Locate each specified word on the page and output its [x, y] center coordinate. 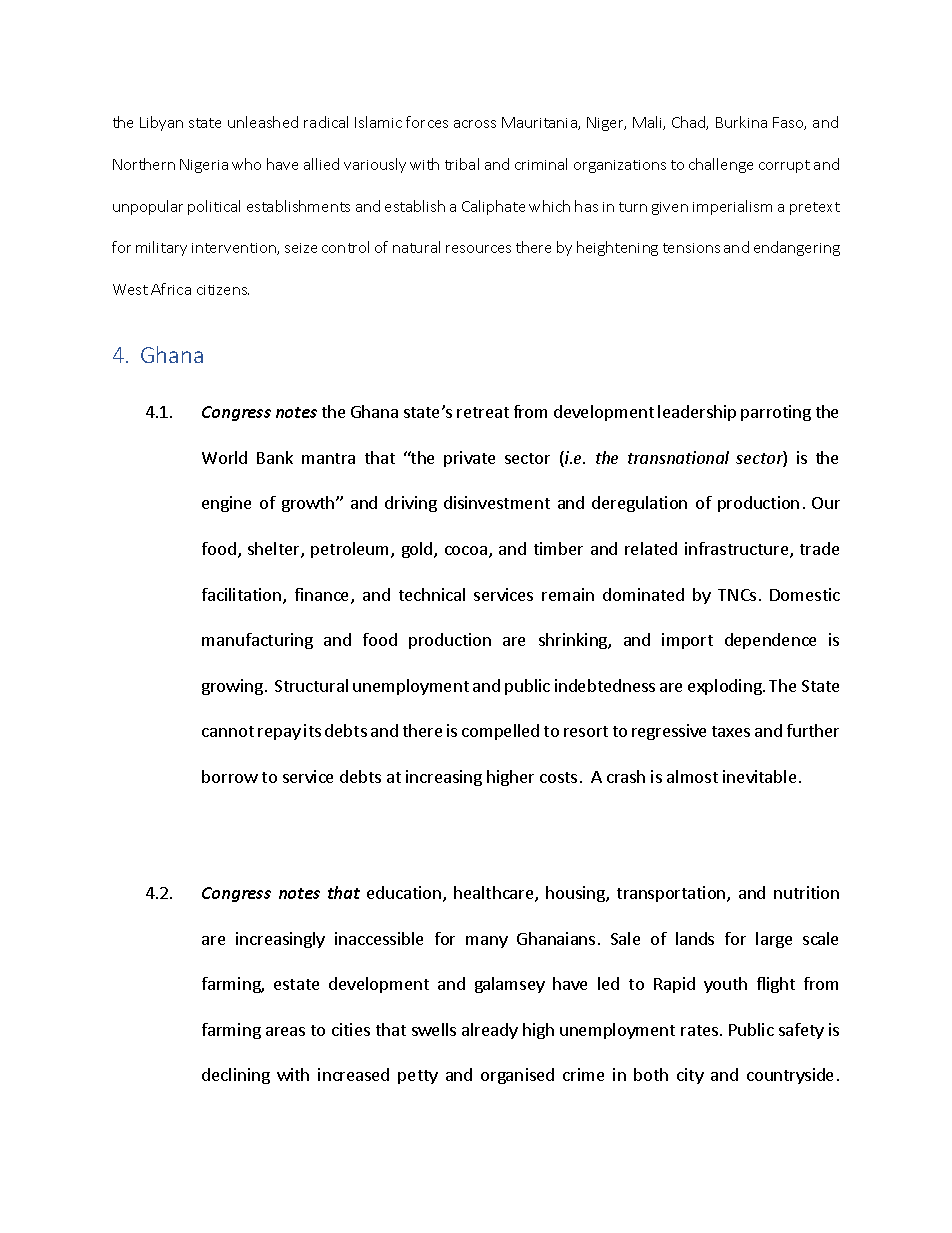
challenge [721, 165]
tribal [462, 164]
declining [236, 1076]
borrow [230, 776]
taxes [731, 731]
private [469, 459]
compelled [500, 732]
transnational [678, 457]
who [246, 164]
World [224, 457]
